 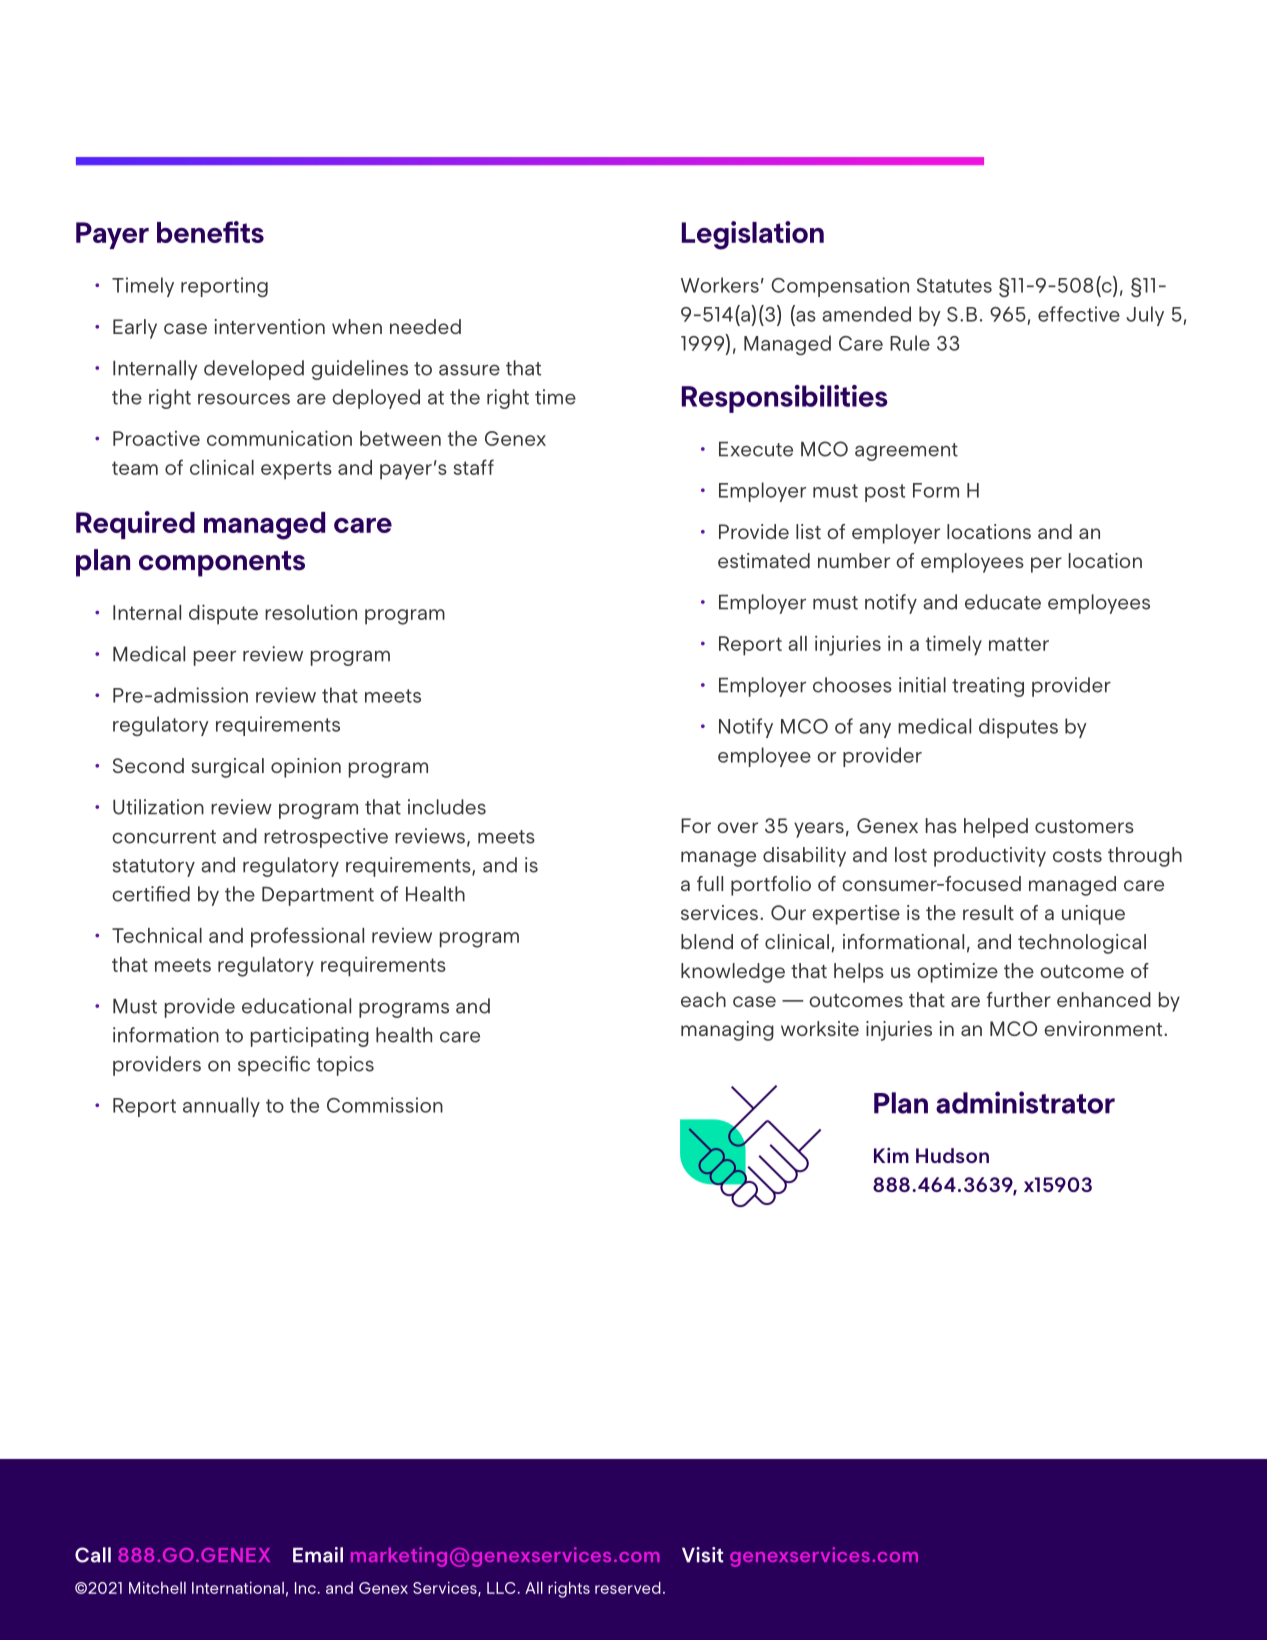 I want to click on certified, so click(x=151, y=894).
